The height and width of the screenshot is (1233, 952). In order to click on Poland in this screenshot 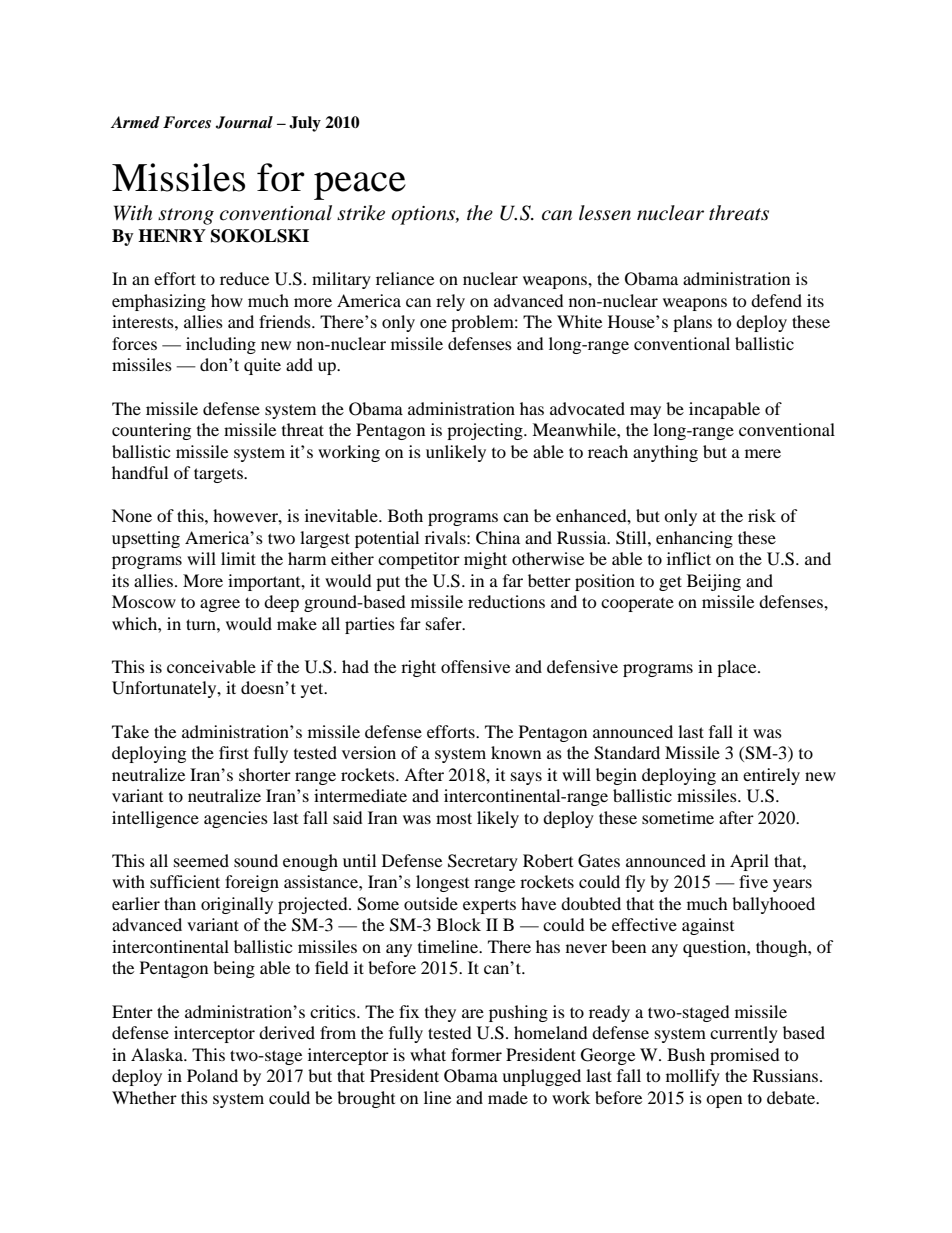, I will do `click(212, 1075)`.
